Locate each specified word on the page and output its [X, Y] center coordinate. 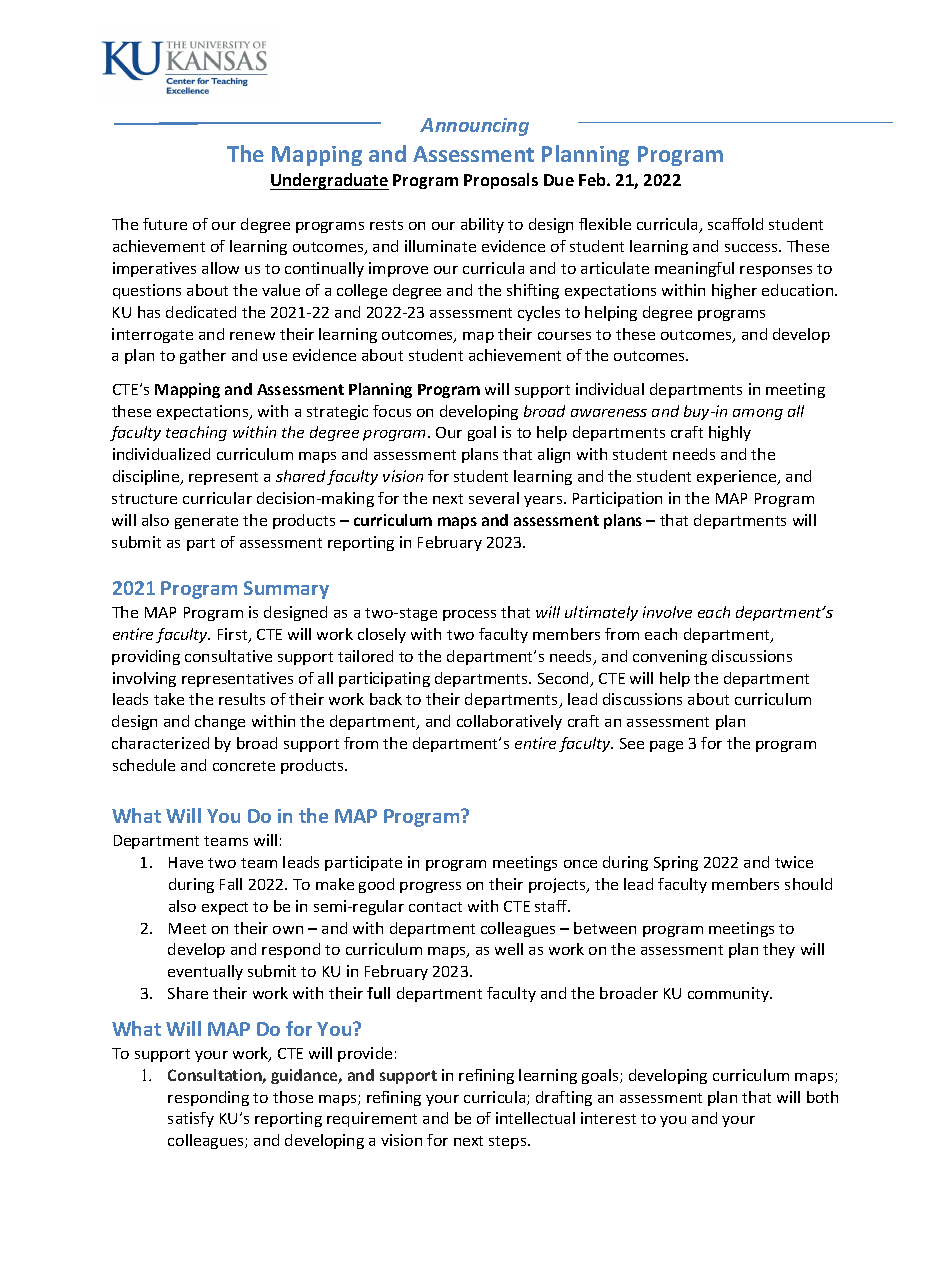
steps [509, 1142]
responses [776, 271]
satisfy [191, 1119]
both [822, 1097]
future [165, 224]
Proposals [501, 181]
